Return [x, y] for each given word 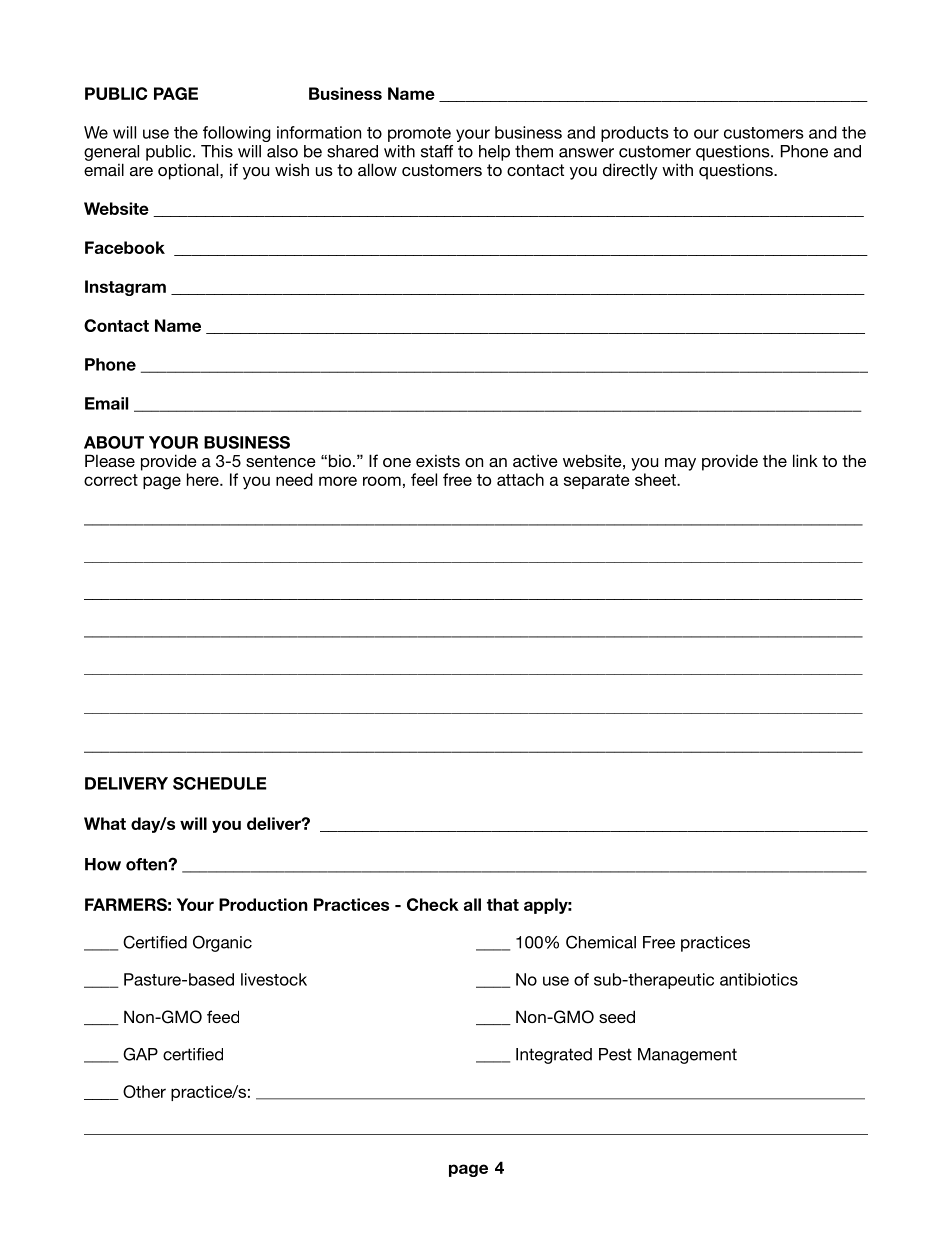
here [204, 479]
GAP [140, 1054]
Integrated [554, 1056]
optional [189, 171]
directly [630, 171]
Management [687, 1056]
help [494, 153]
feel [424, 479]
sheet [656, 479]
